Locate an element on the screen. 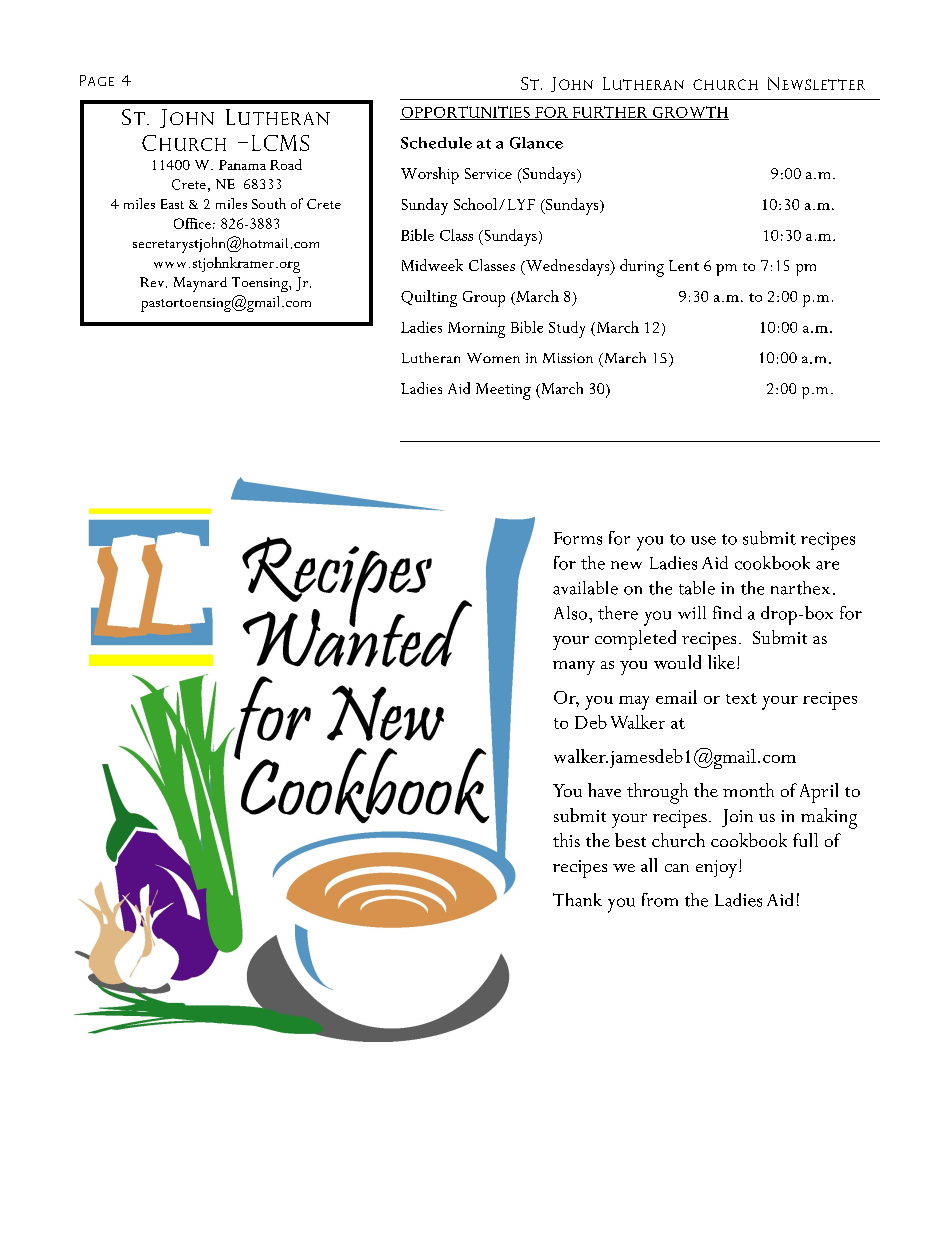 The image size is (952, 1233). LCMS is located at coordinates (280, 143).
